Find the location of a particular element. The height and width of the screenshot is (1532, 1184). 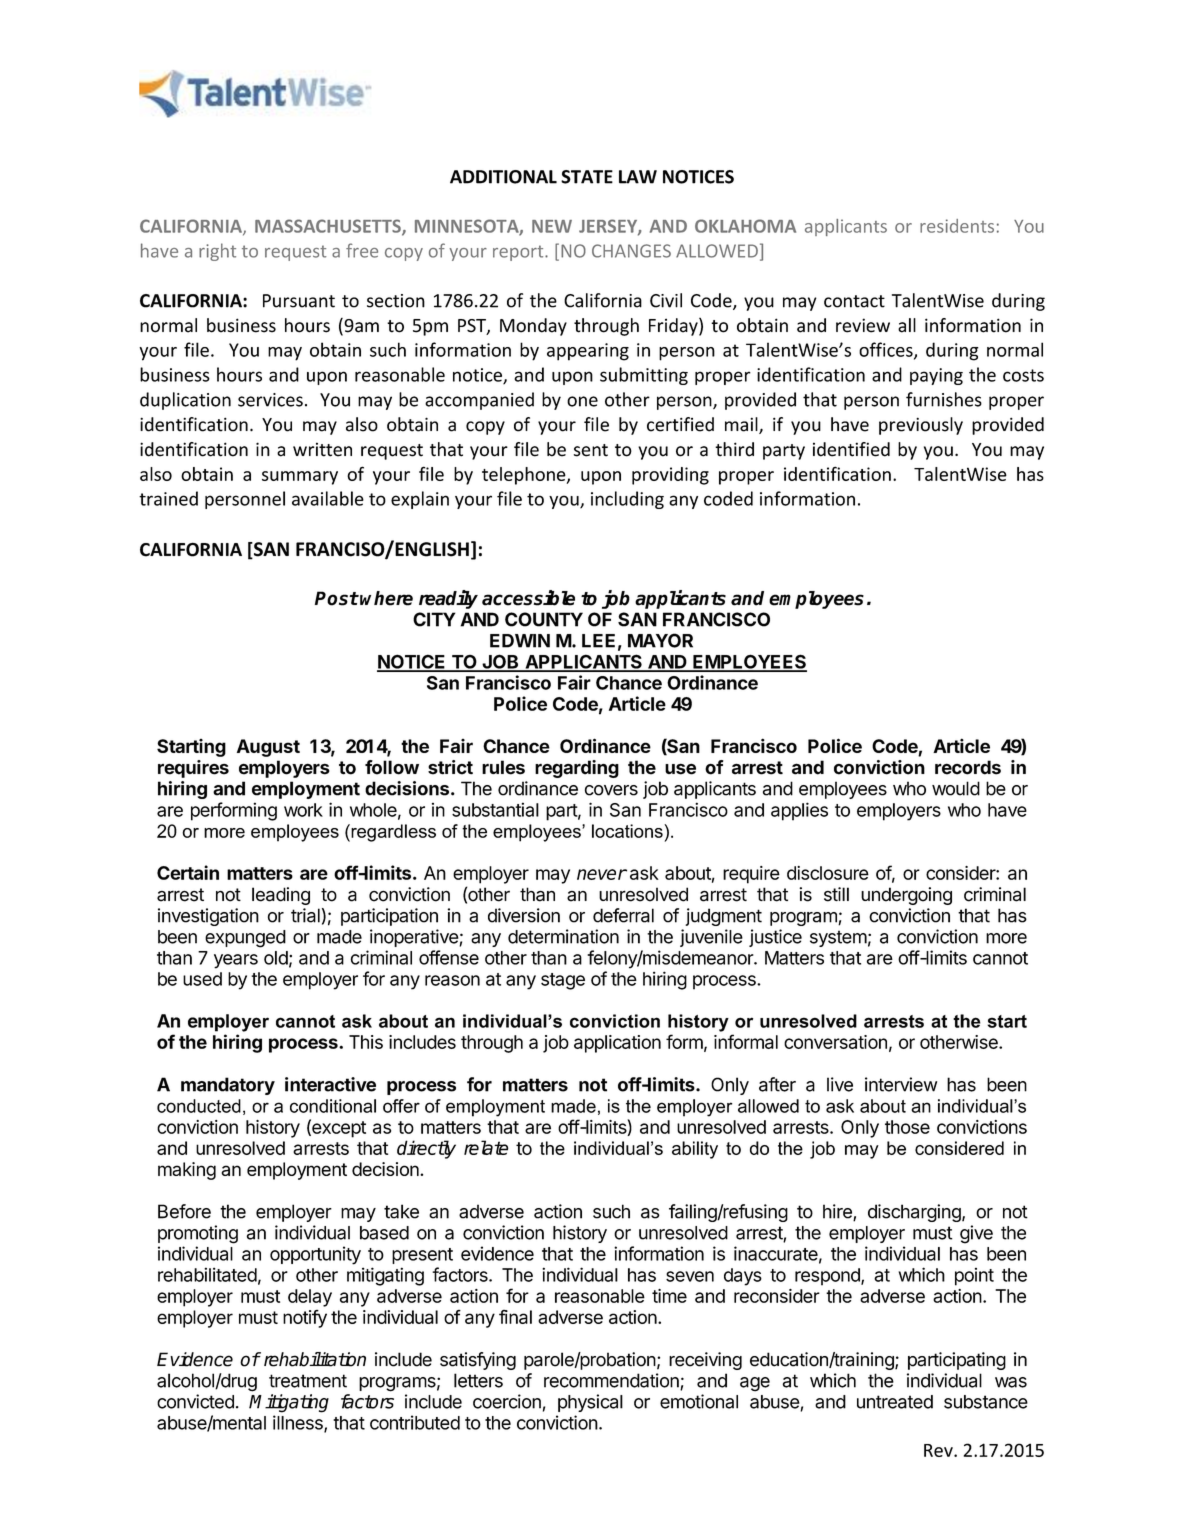

stage is located at coordinates (563, 981).
